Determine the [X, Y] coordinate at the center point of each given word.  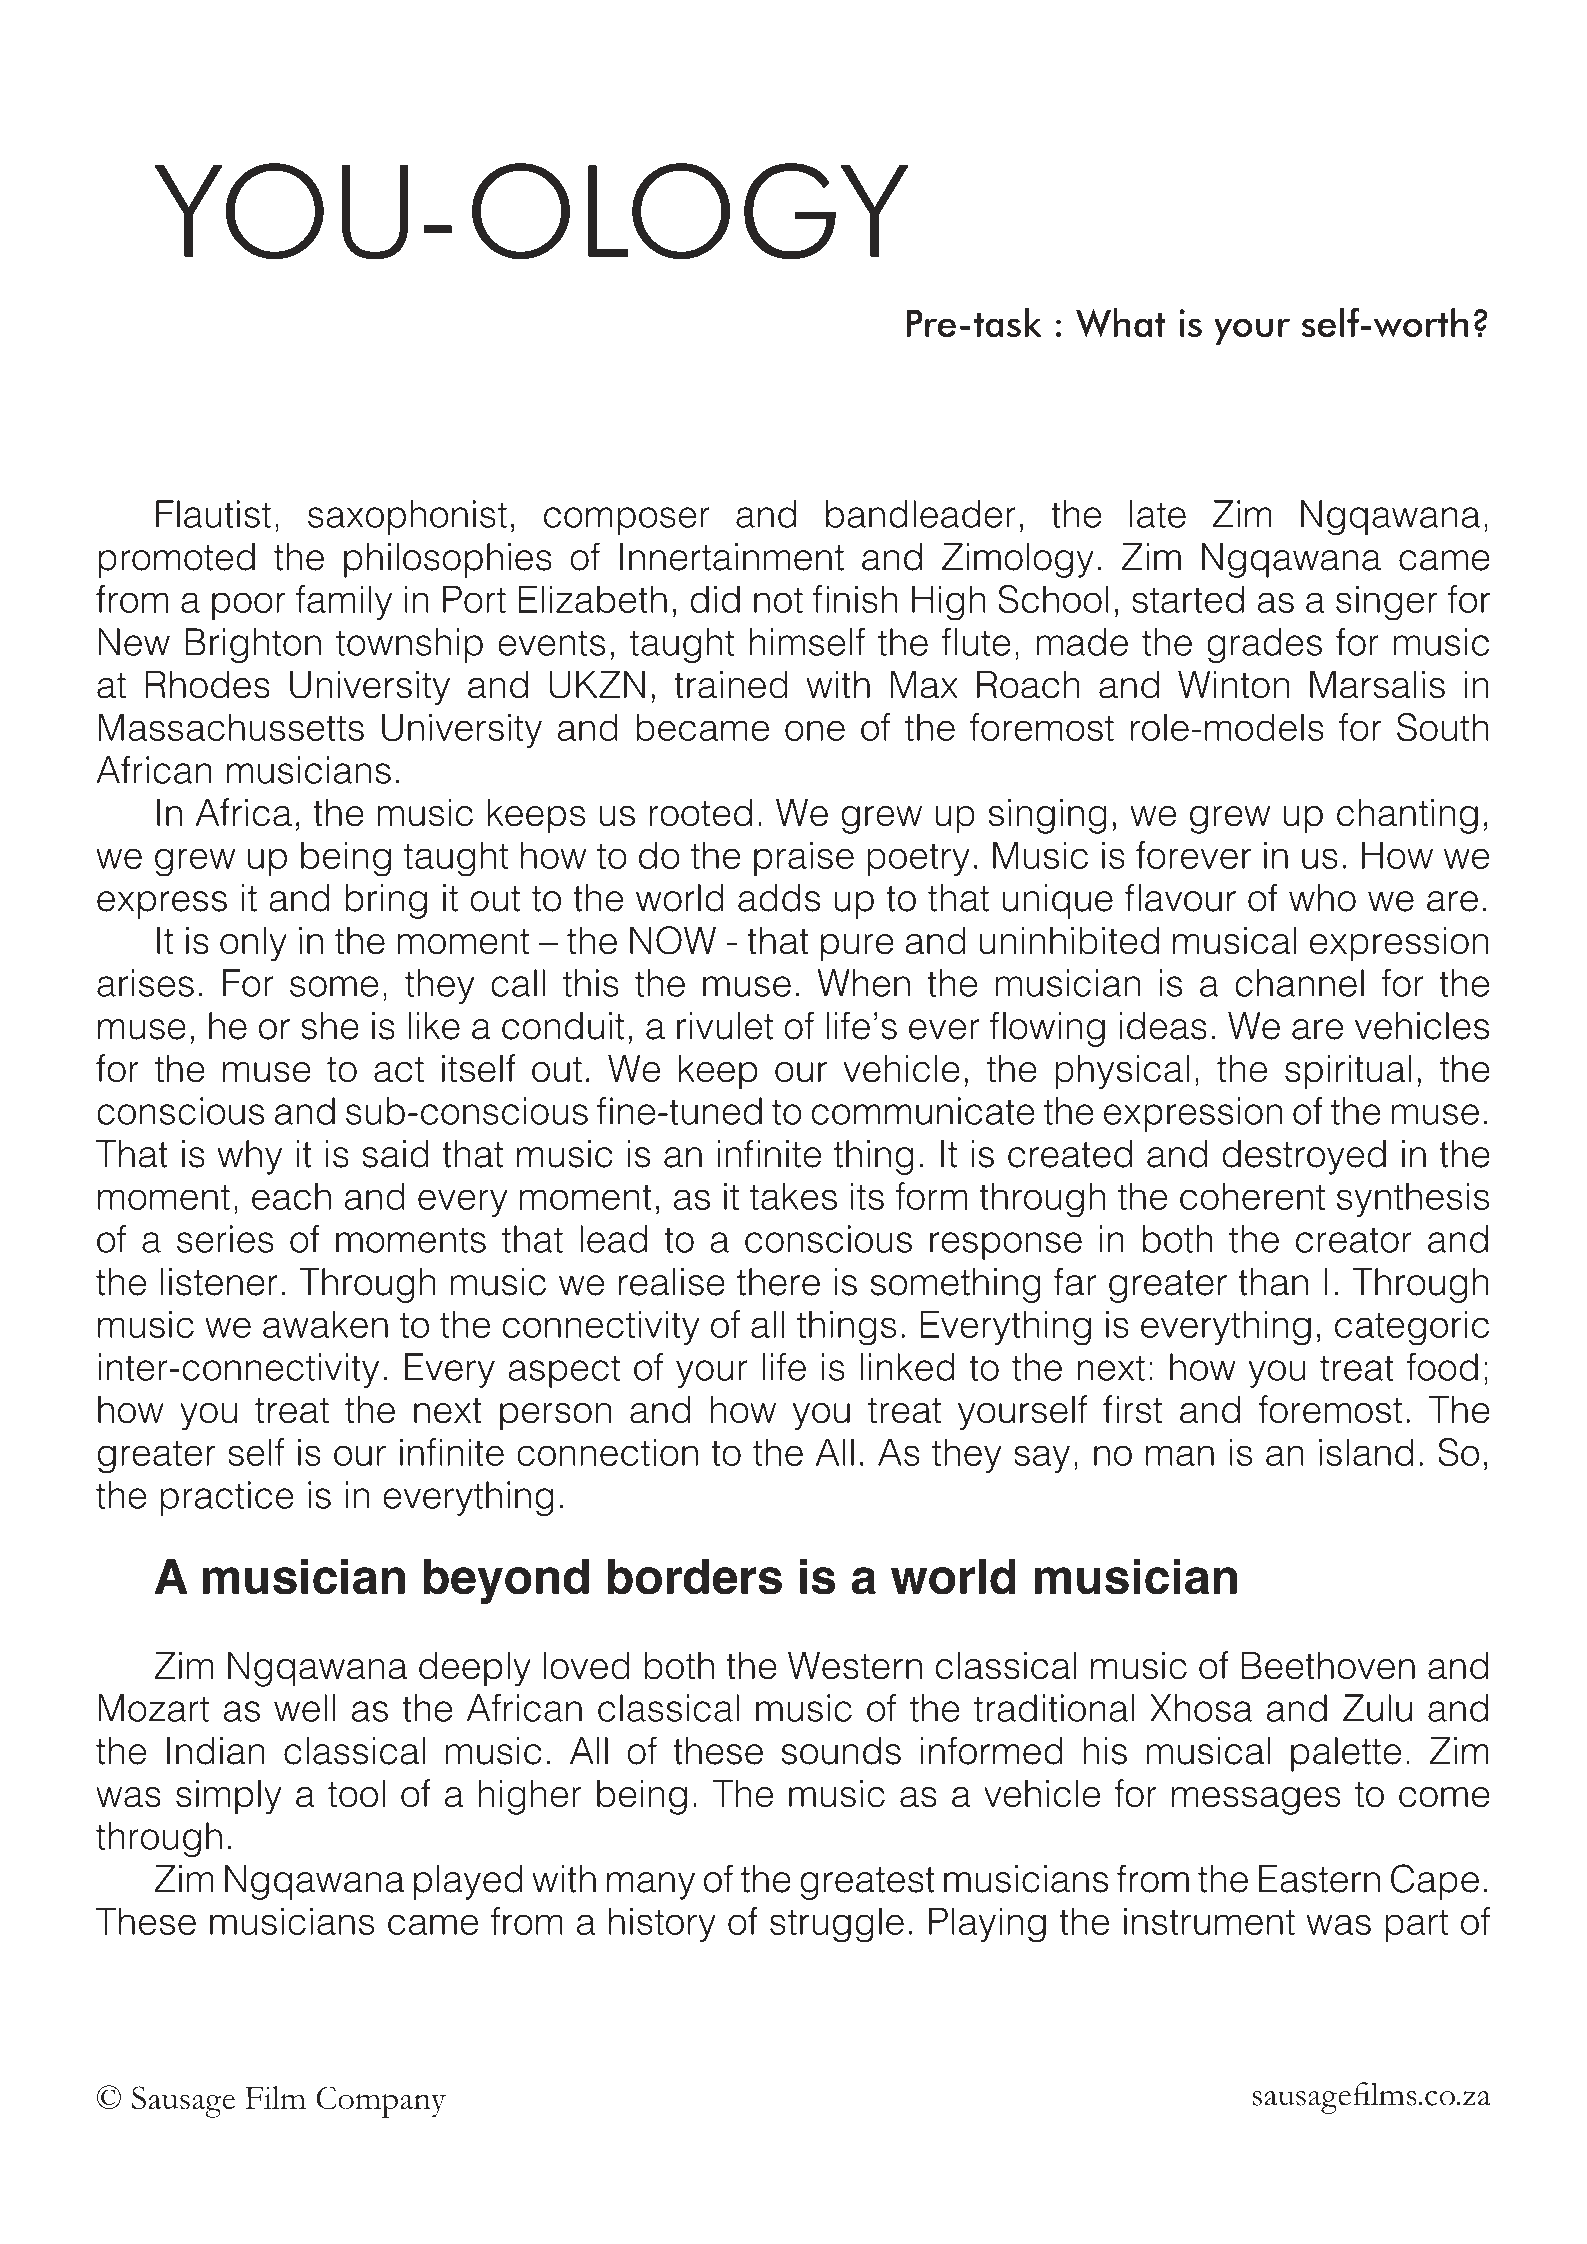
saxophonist [407, 517]
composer [627, 521]
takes [793, 1196]
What [1121, 322]
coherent [1252, 1196]
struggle [837, 1925]
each [291, 1196]
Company [381, 2102]
